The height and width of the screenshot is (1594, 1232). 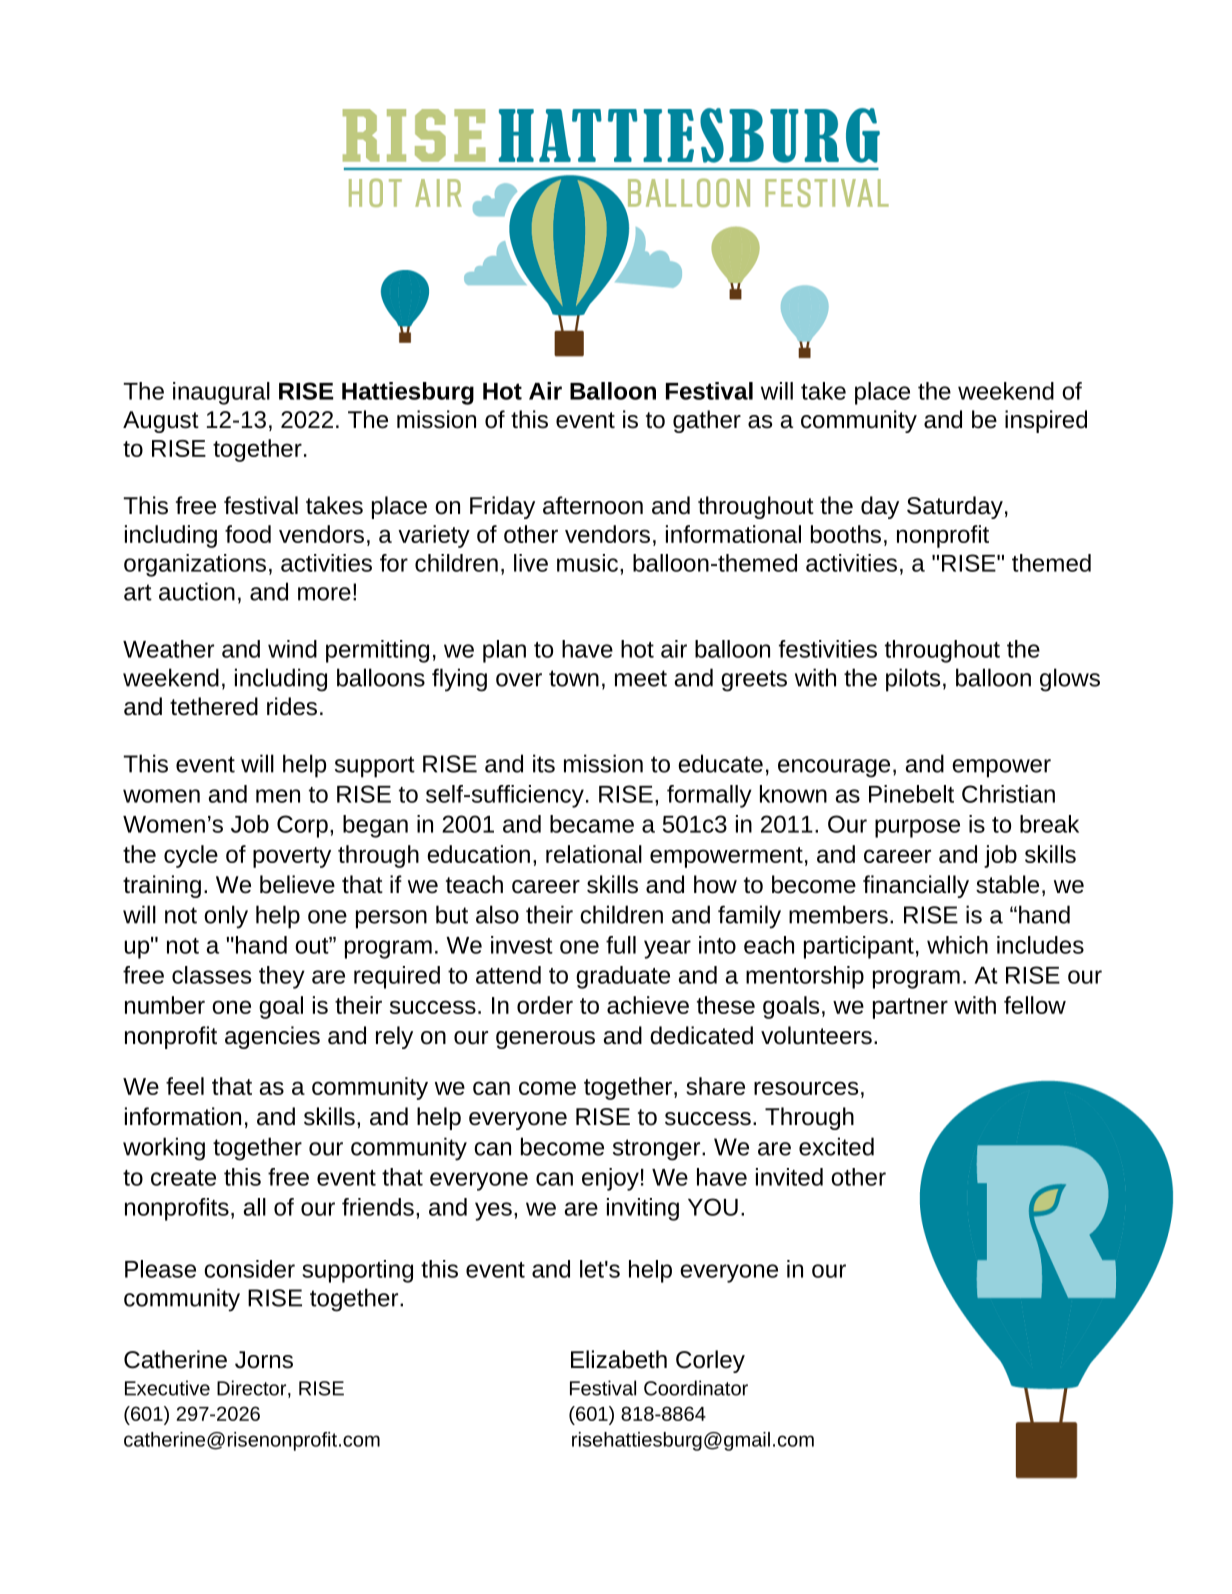 I want to click on inaugural, so click(x=221, y=393).
